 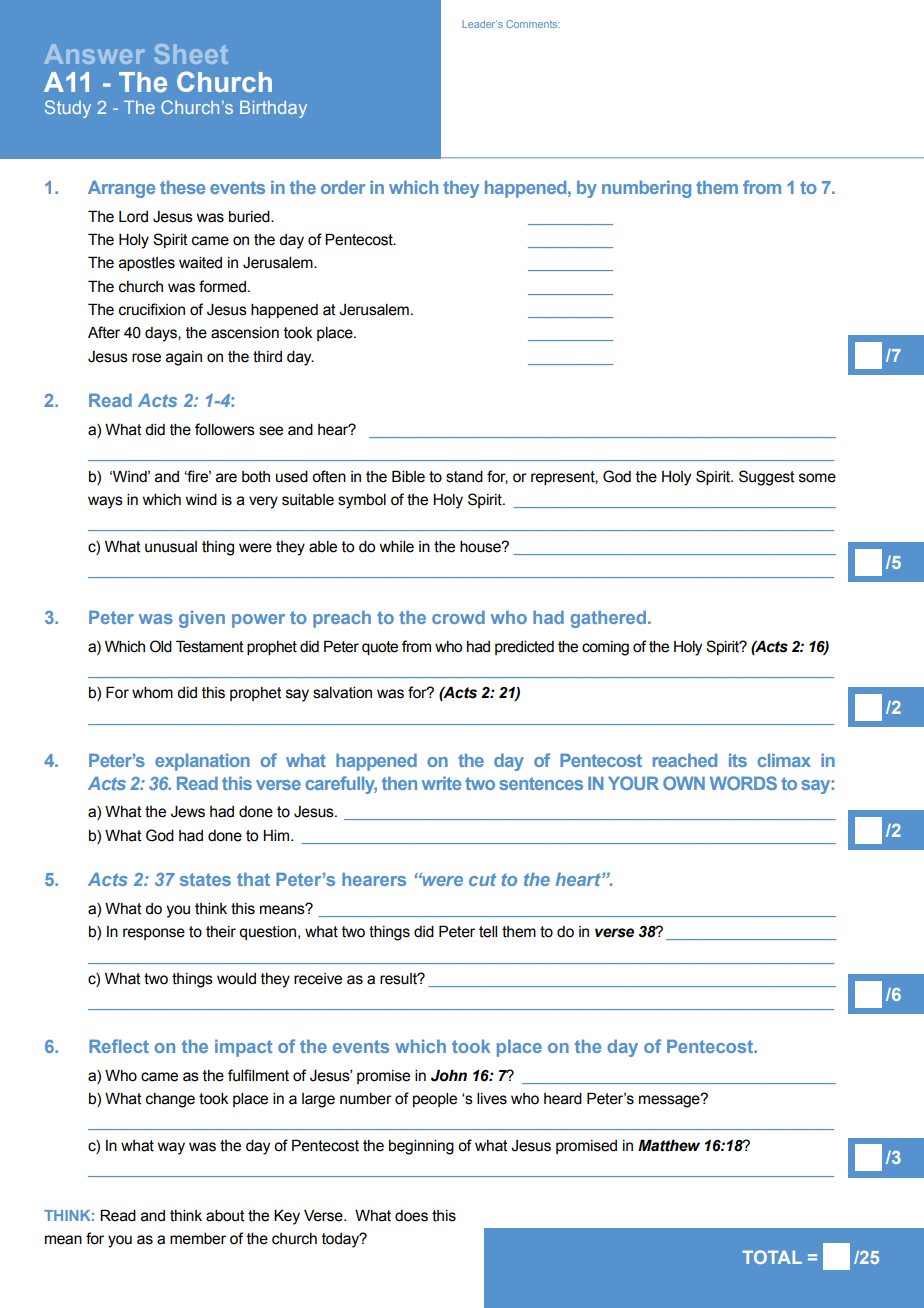 What do you see at coordinates (533, 24) in the image?
I see `Comments` at bounding box center [533, 24].
